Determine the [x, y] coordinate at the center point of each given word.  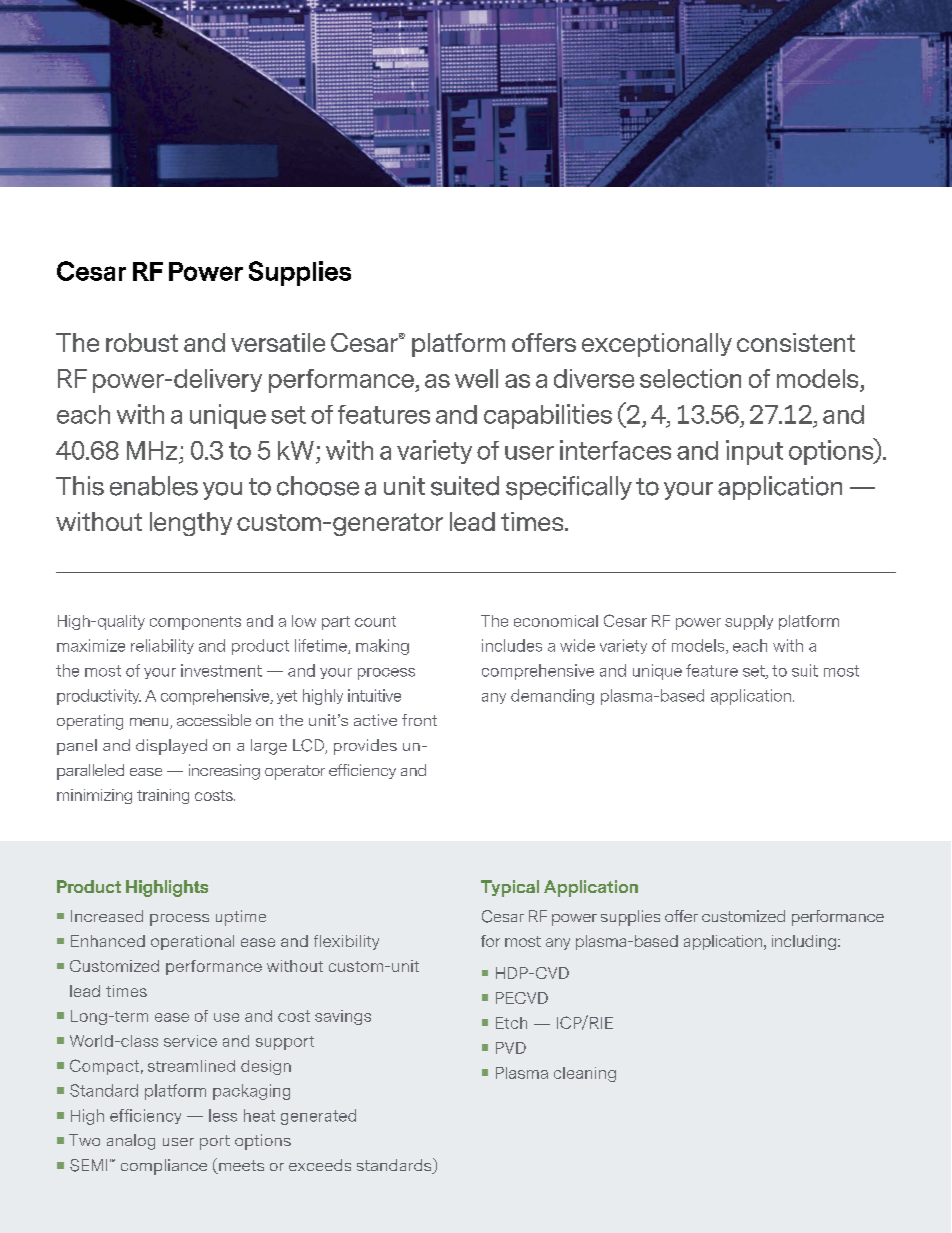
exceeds [320, 1165]
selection [690, 378]
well [476, 378]
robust [142, 342]
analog [131, 1142]
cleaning [585, 1074]
